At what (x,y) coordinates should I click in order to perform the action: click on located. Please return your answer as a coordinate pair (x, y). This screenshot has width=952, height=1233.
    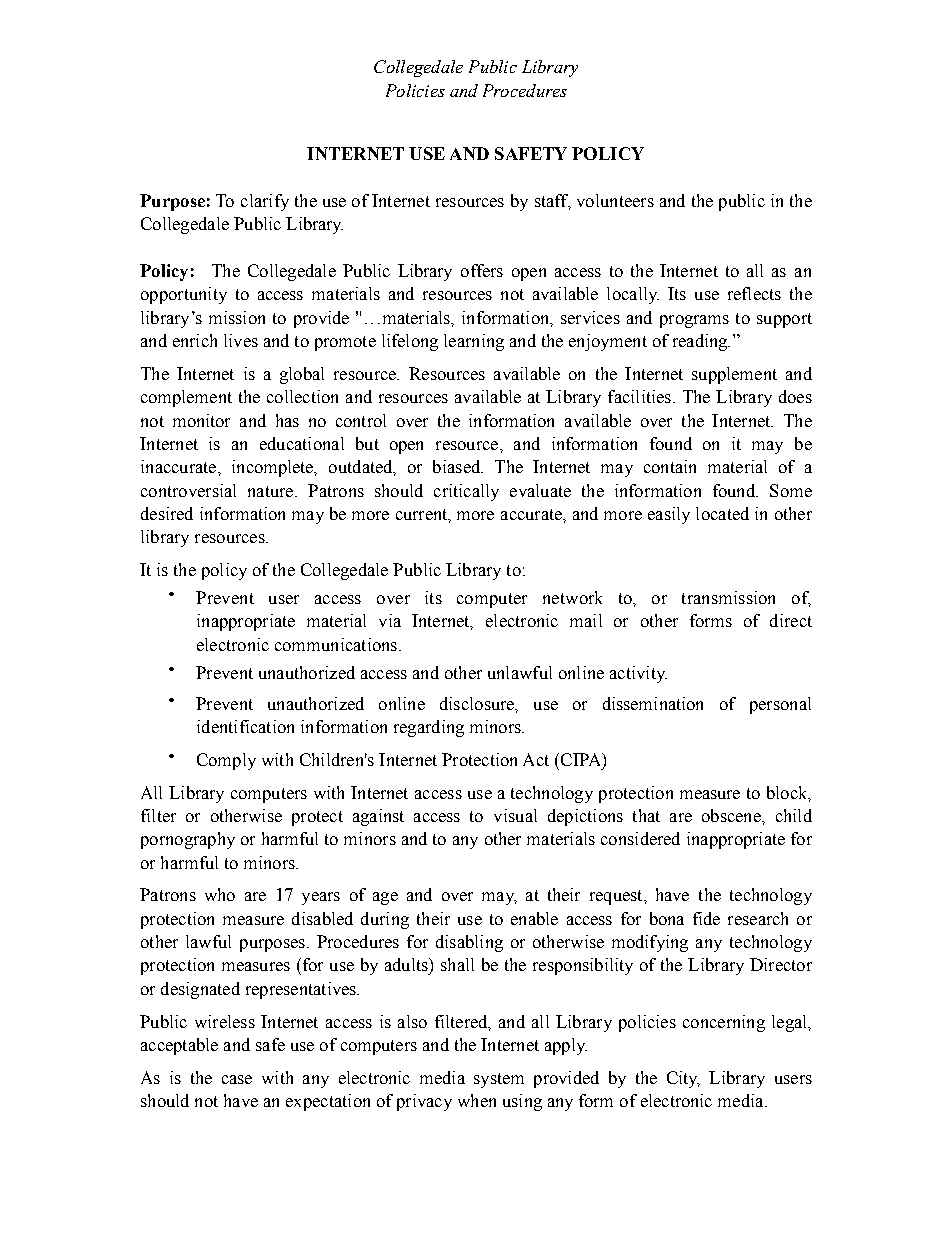
    Looking at the image, I should click on (722, 513).
